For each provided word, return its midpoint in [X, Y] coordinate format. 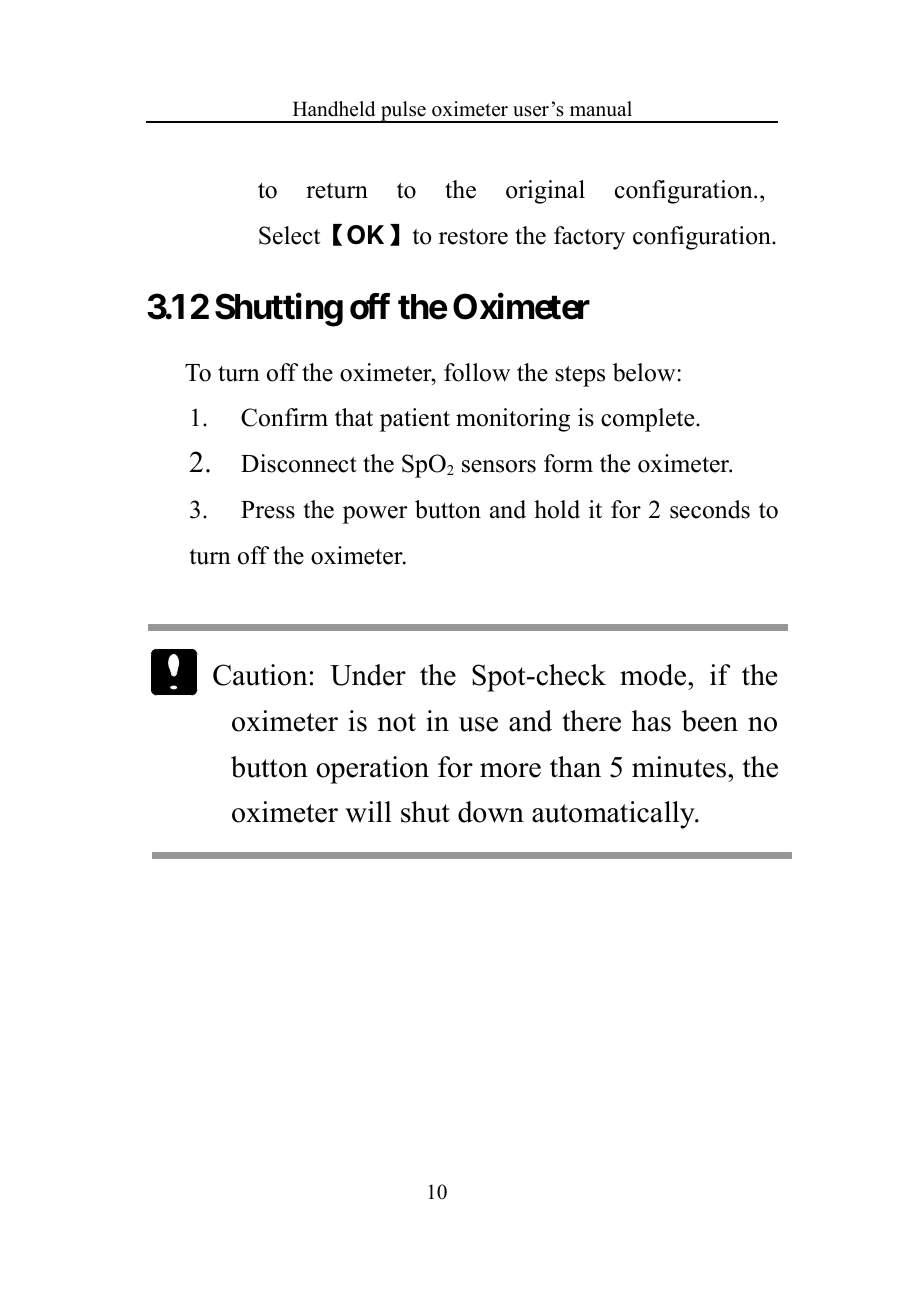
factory [589, 238]
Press [268, 510]
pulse [403, 112]
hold [557, 509]
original [545, 192]
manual [601, 109]
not [397, 722]
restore [473, 237]
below [645, 372]
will [368, 812]
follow [477, 372]
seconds [710, 509]
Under [368, 675]
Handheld [334, 109]
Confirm [284, 417]
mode [654, 675]
